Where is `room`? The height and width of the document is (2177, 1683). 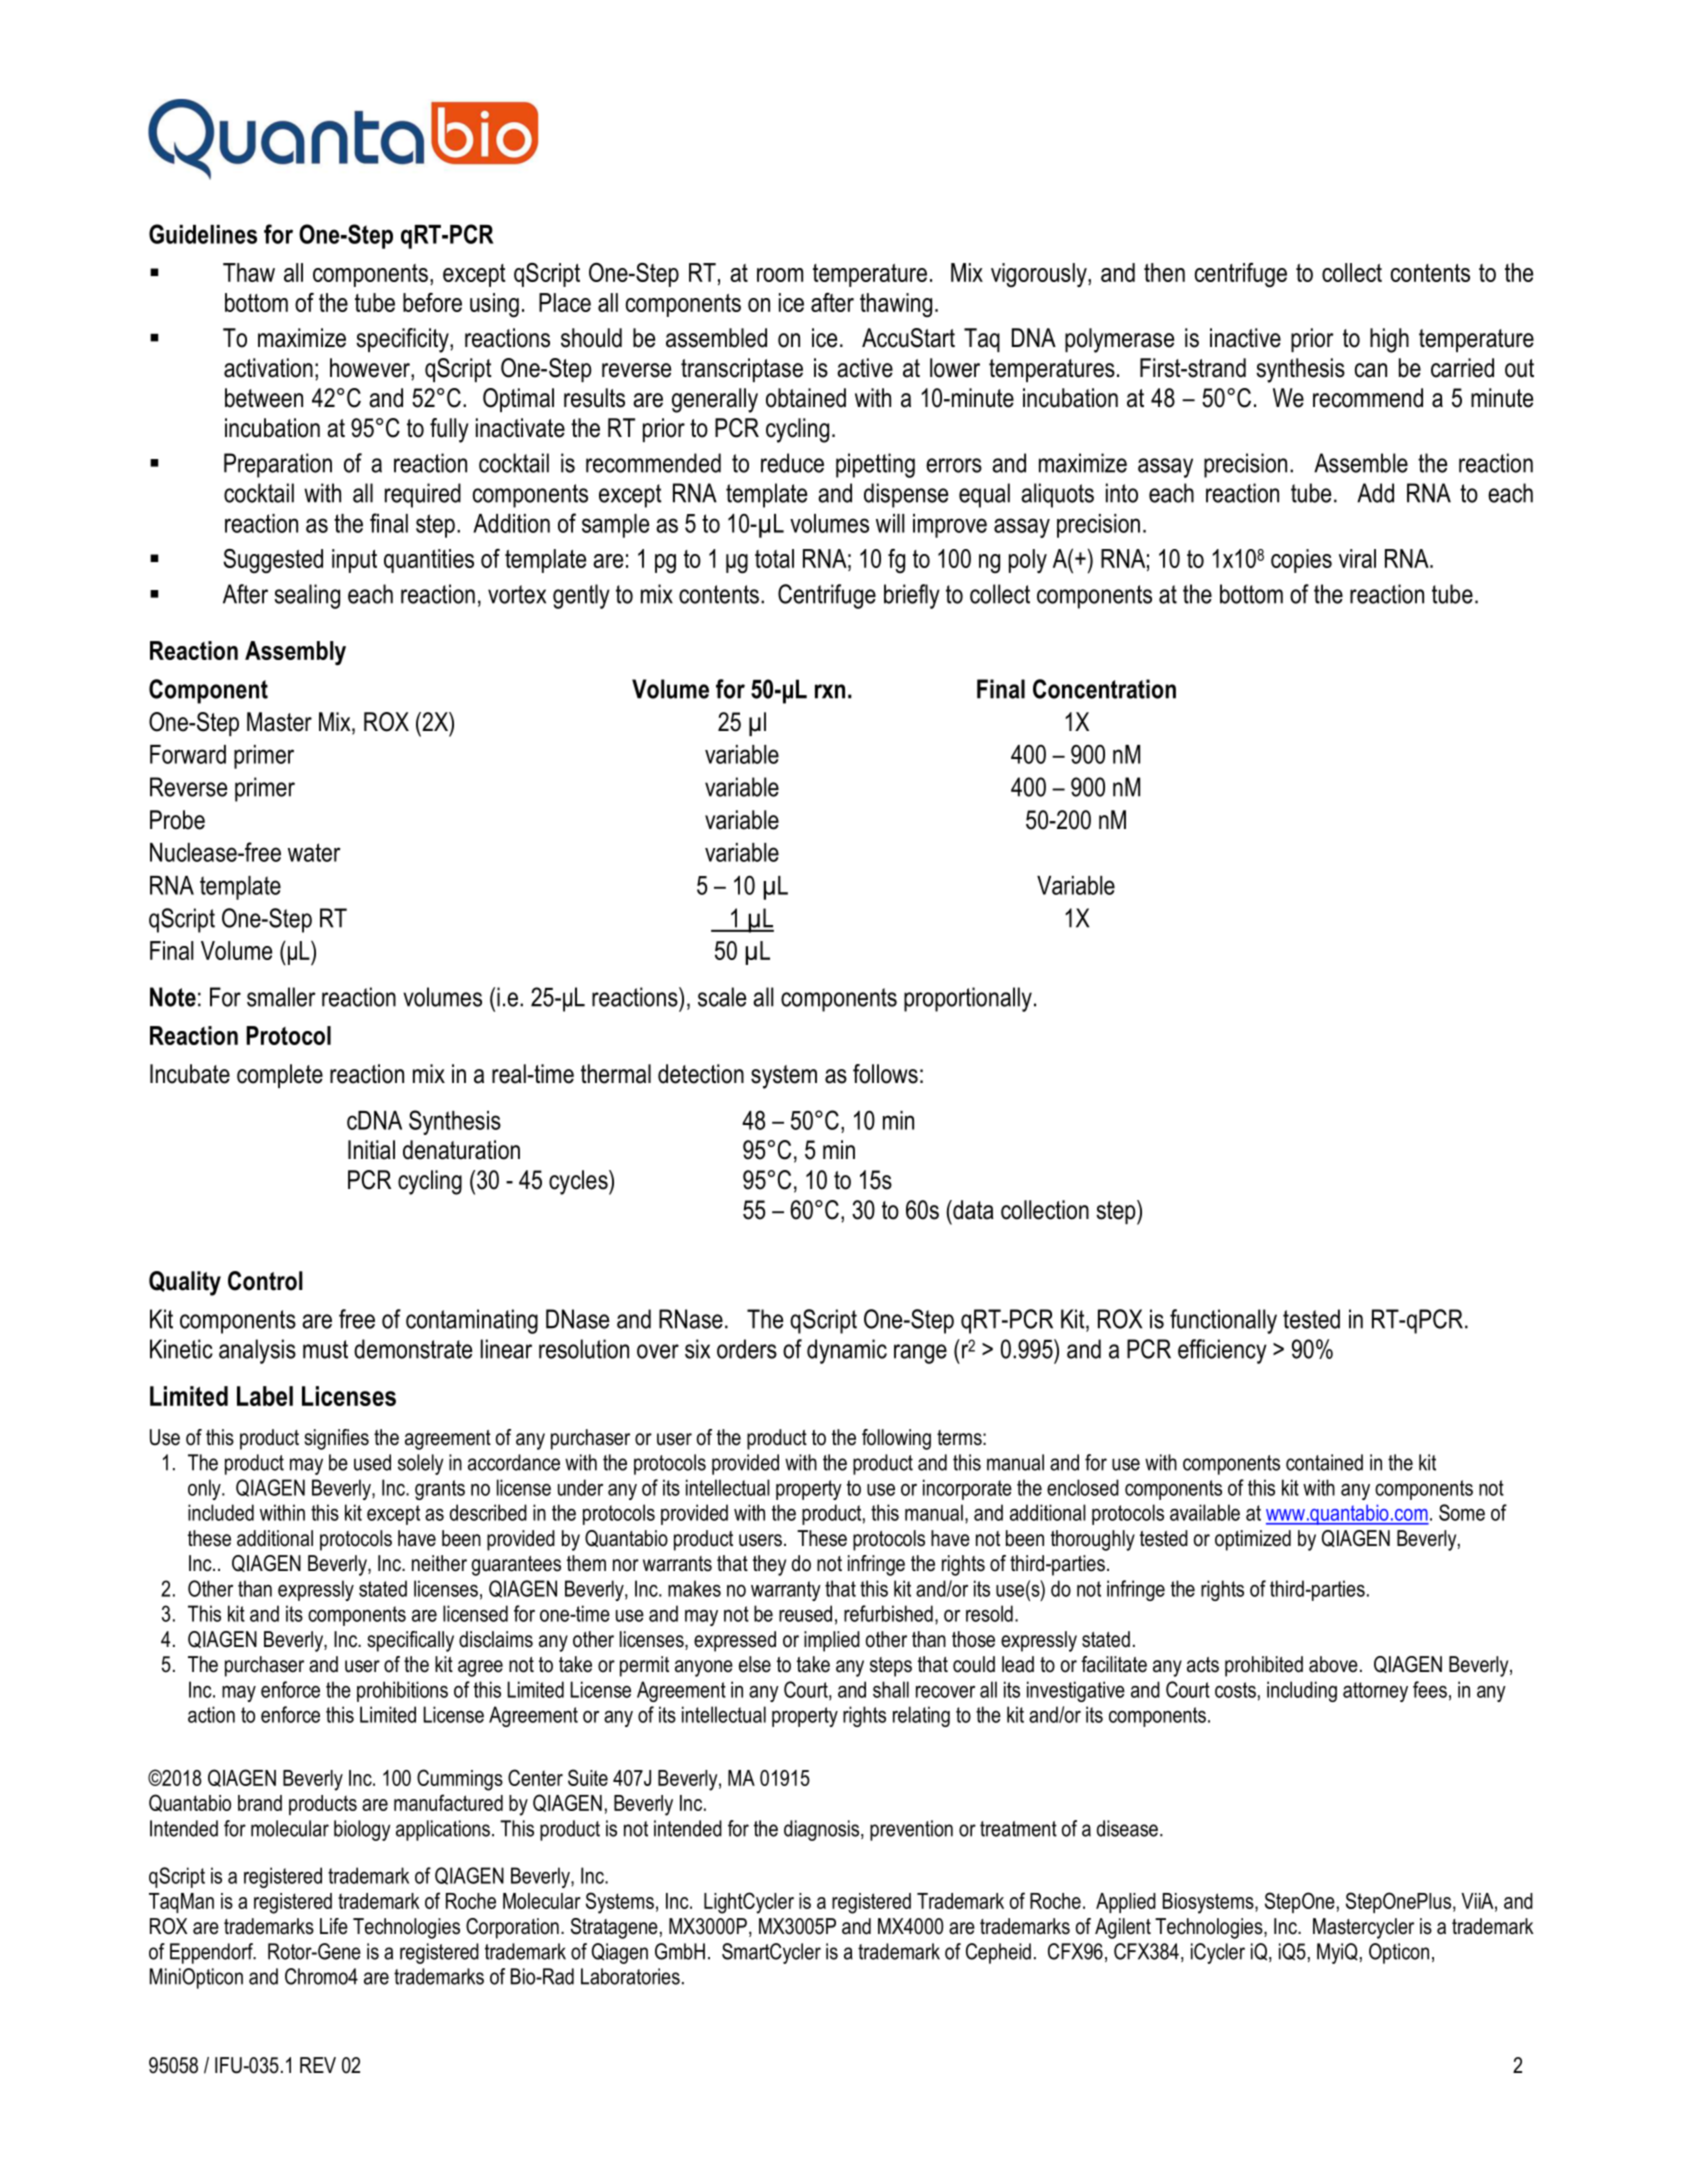 room is located at coordinates (780, 275).
